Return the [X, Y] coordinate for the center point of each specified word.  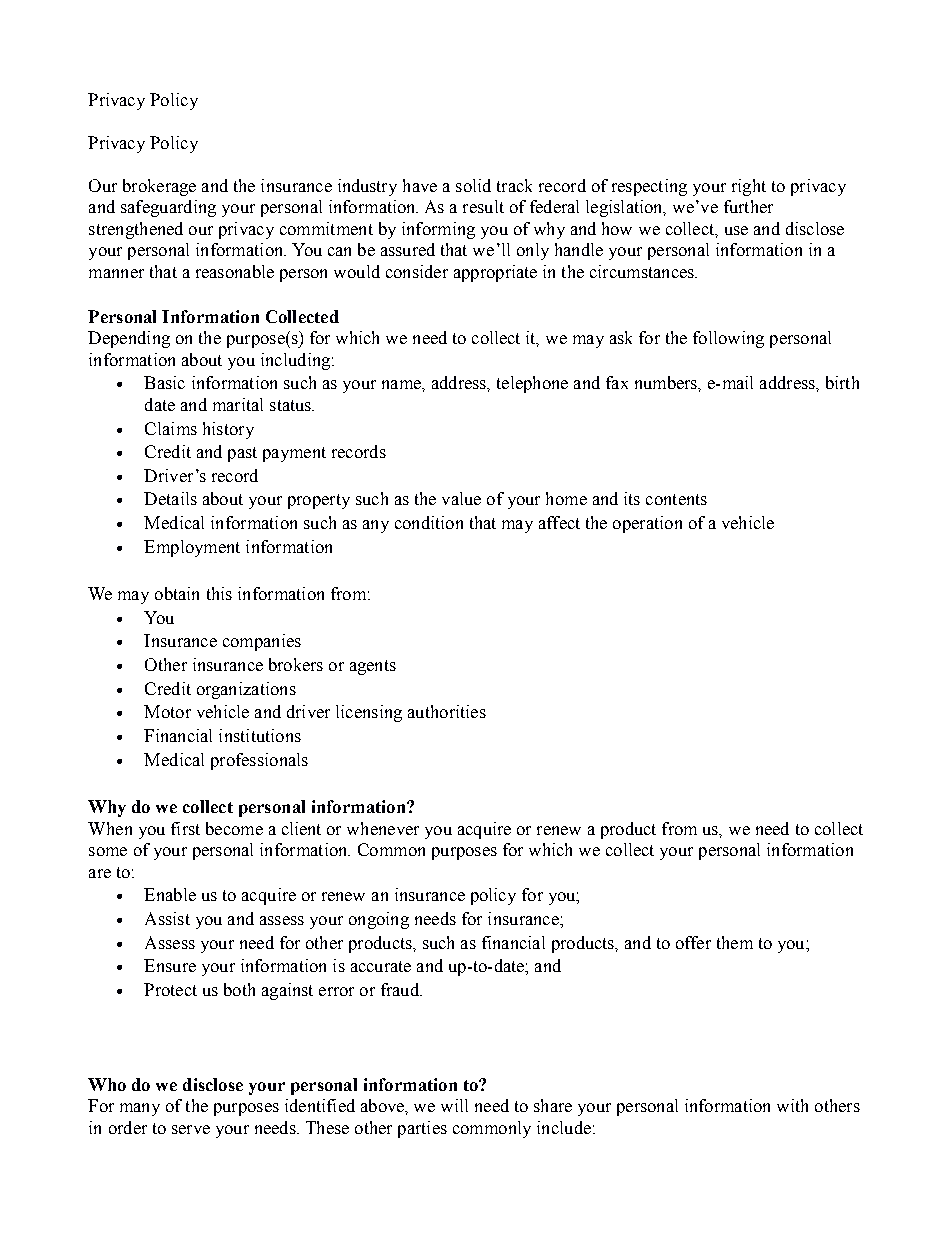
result [483, 206]
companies [262, 642]
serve [191, 1129]
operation [647, 524]
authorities [447, 711]
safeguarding [168, 208]
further [748, 206]
